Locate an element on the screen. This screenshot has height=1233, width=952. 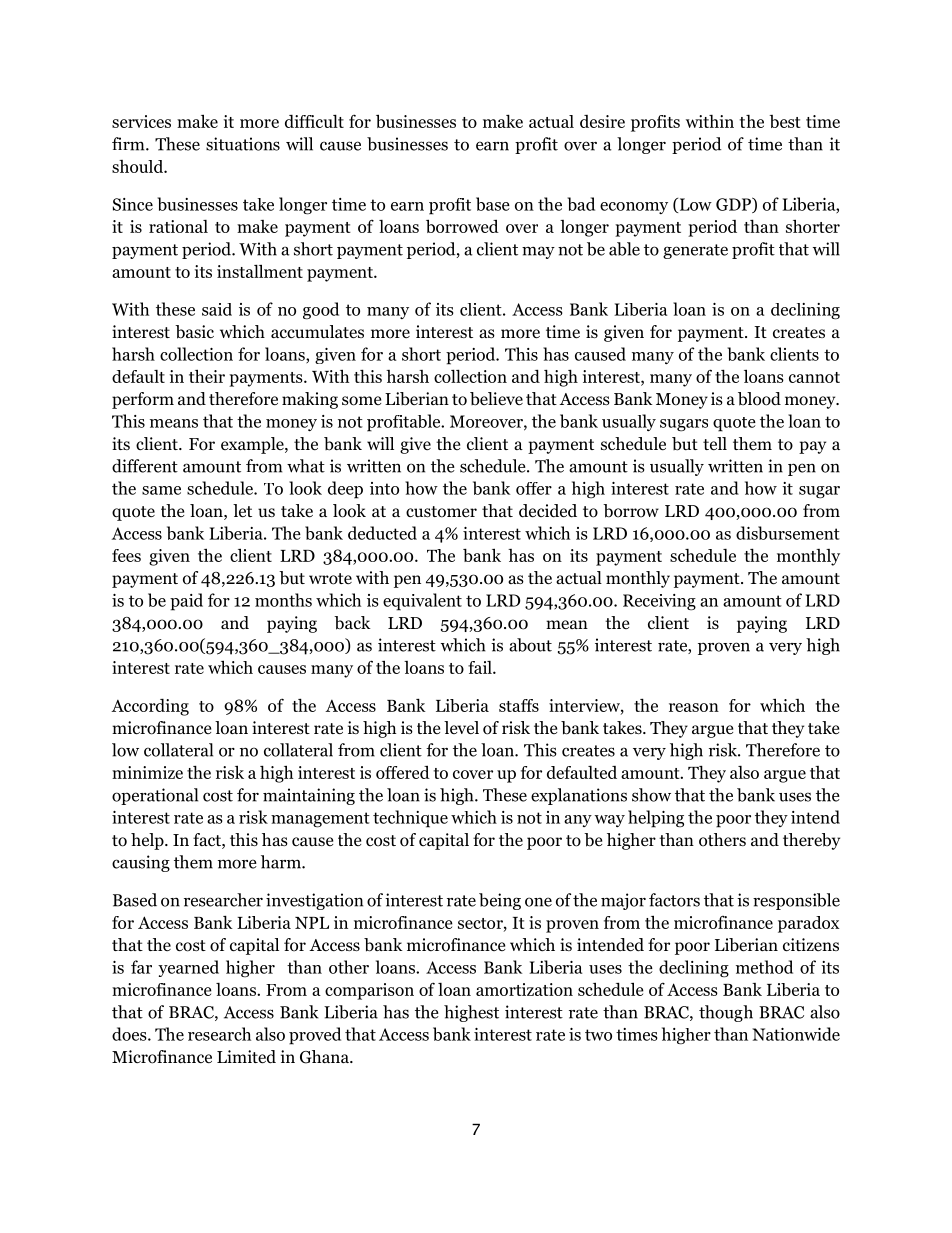
Limited is located at coordinates (246, 1057).
